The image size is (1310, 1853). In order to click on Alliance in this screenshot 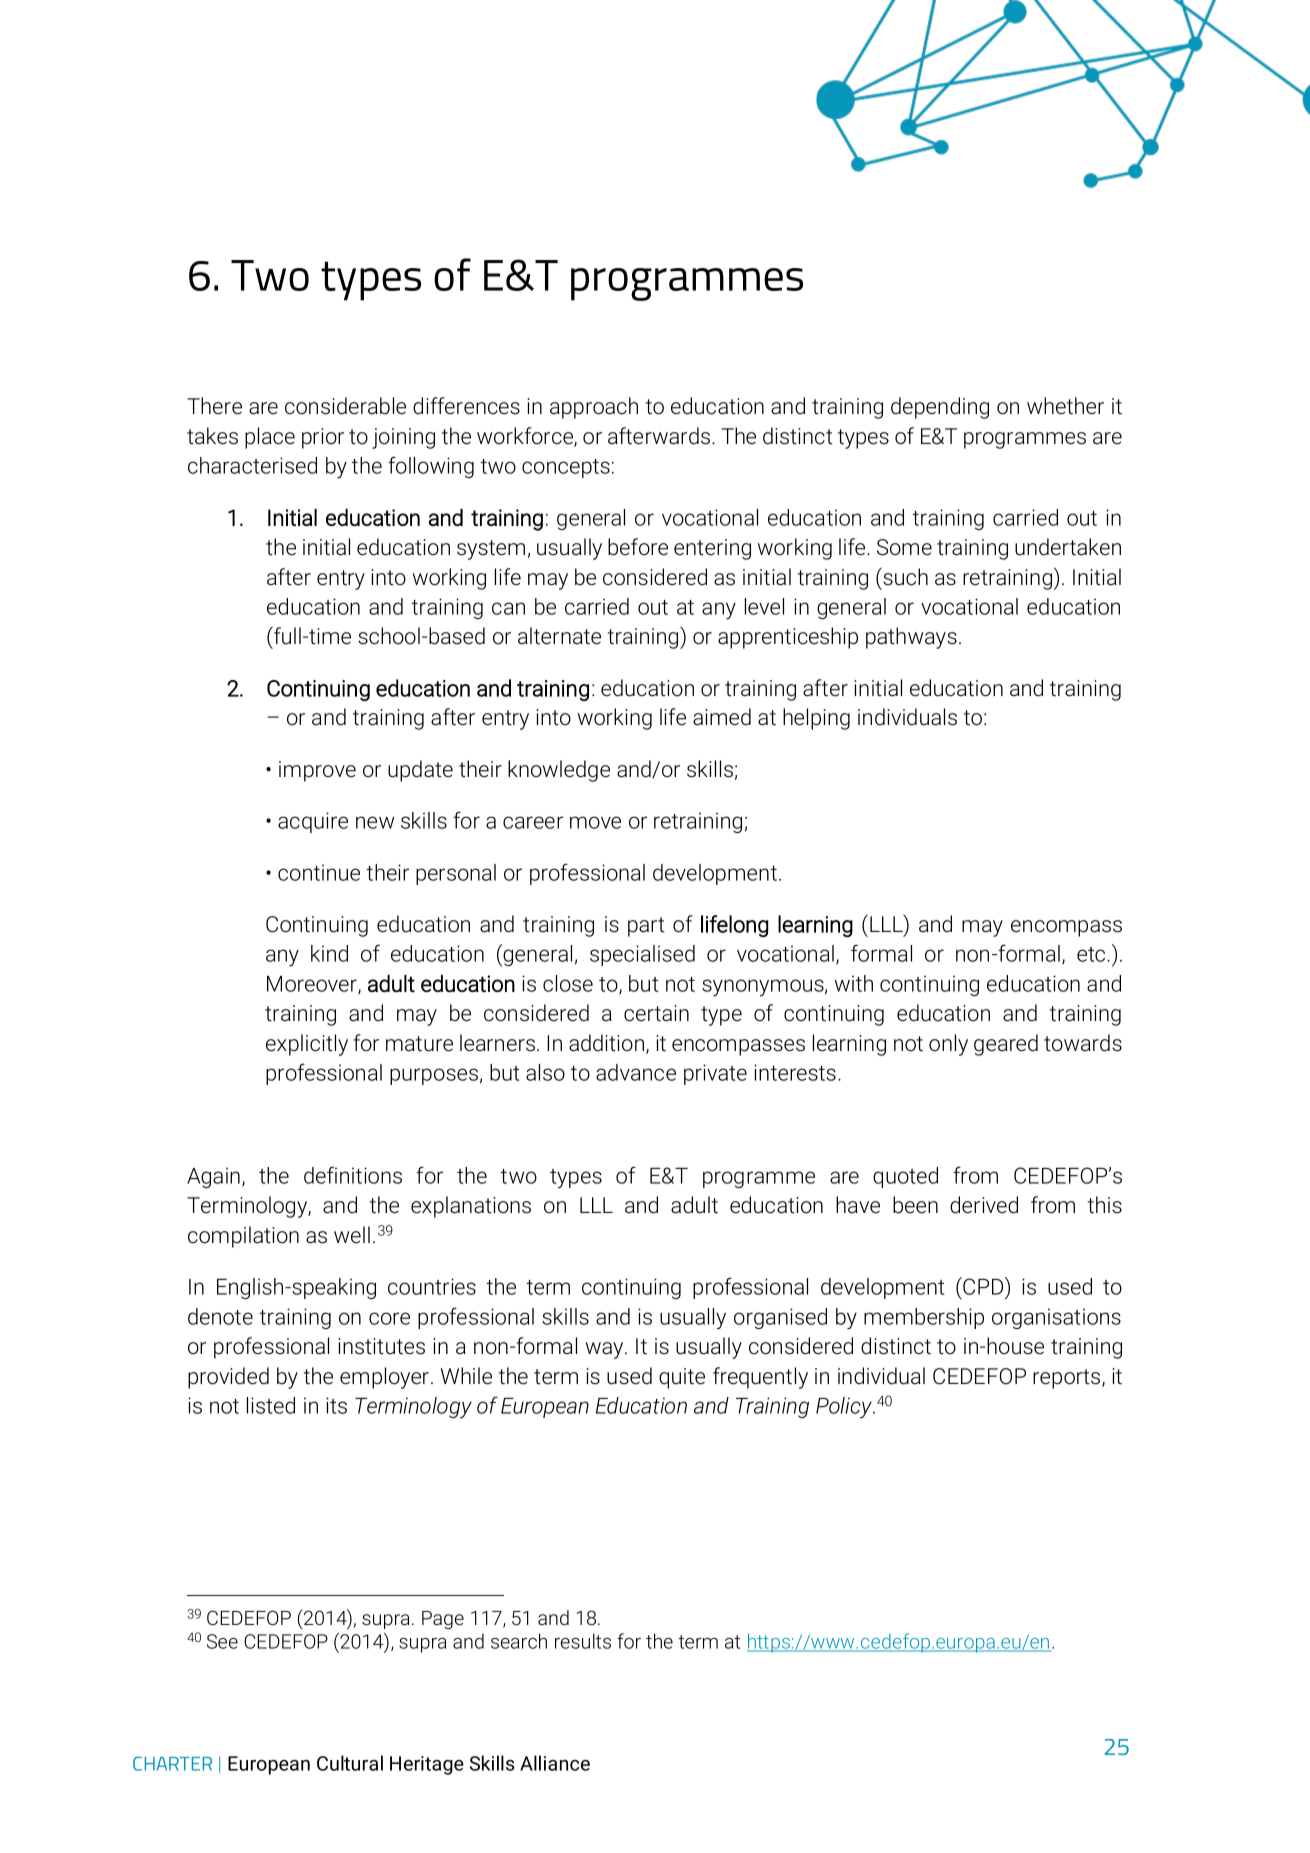, I will do `click(555, 1763)`.
